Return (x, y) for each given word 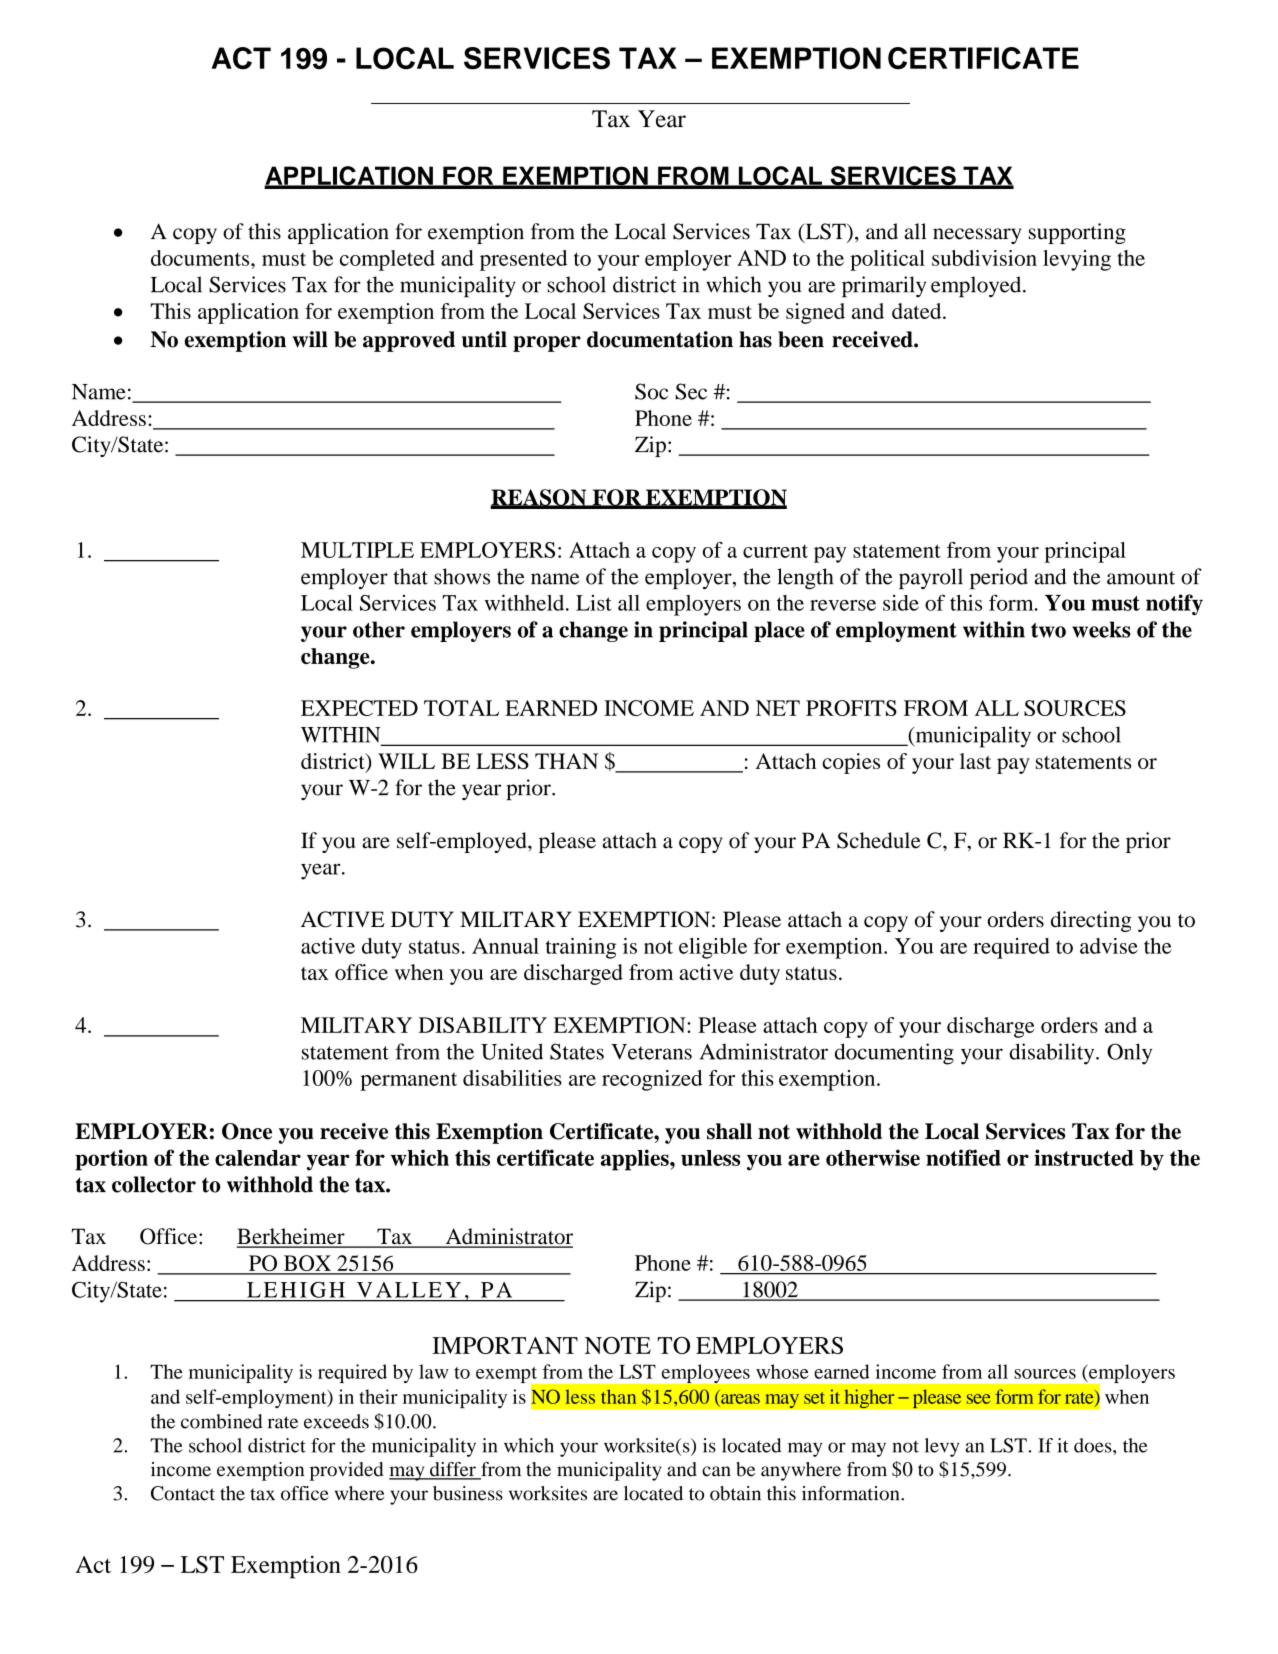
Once (247, 1131)
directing (1091, 921)
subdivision (984, 258)
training (581, 948)
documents (201, 258)
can (716, 1471)
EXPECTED (359, 708)
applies (636, 1160)
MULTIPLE (357, 550)
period (999, 578)
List (594, 603)
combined (222, 1421)
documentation (660, 339)
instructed (1084, 1157)
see (979, 1399)
